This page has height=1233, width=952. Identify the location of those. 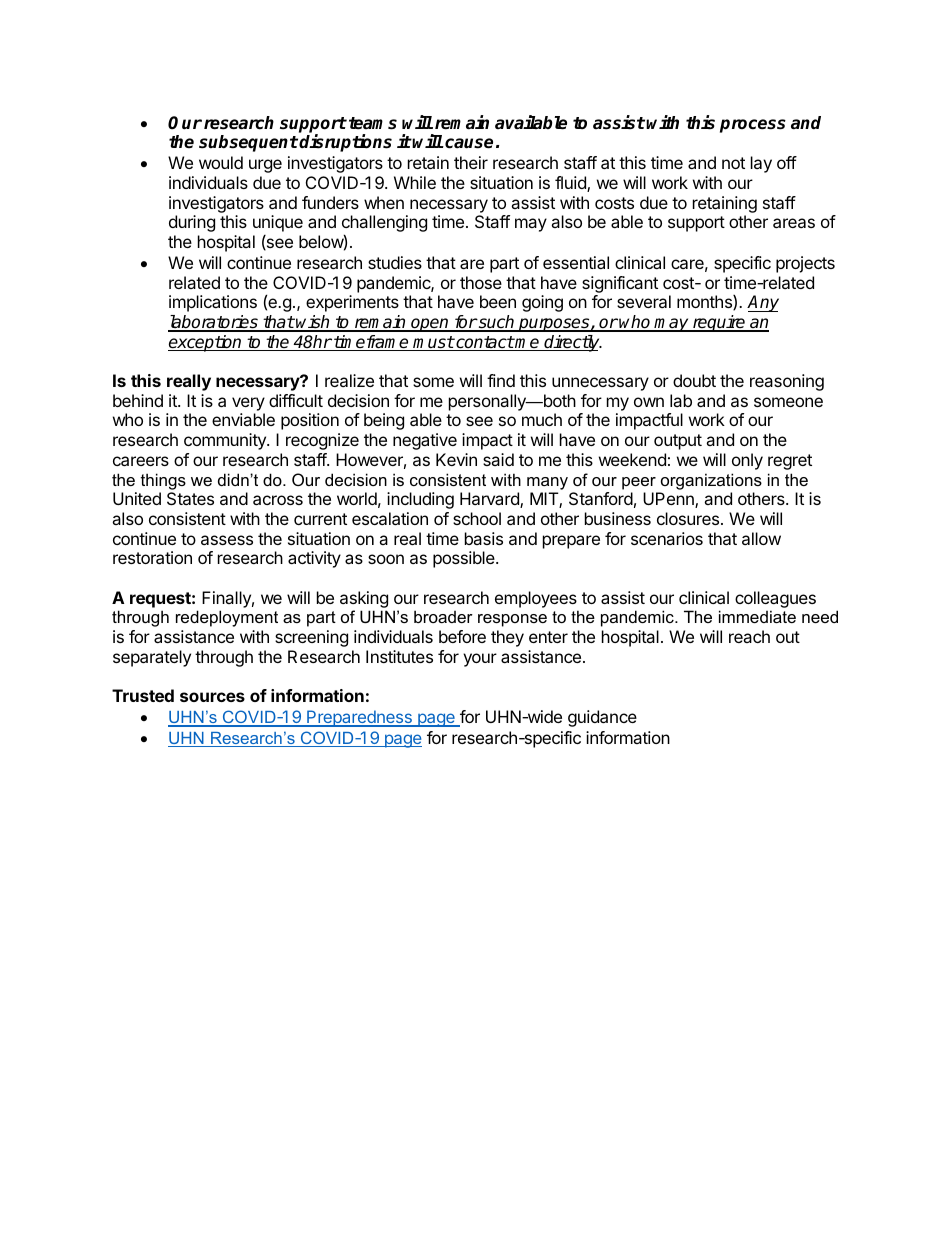
(481, 282).
